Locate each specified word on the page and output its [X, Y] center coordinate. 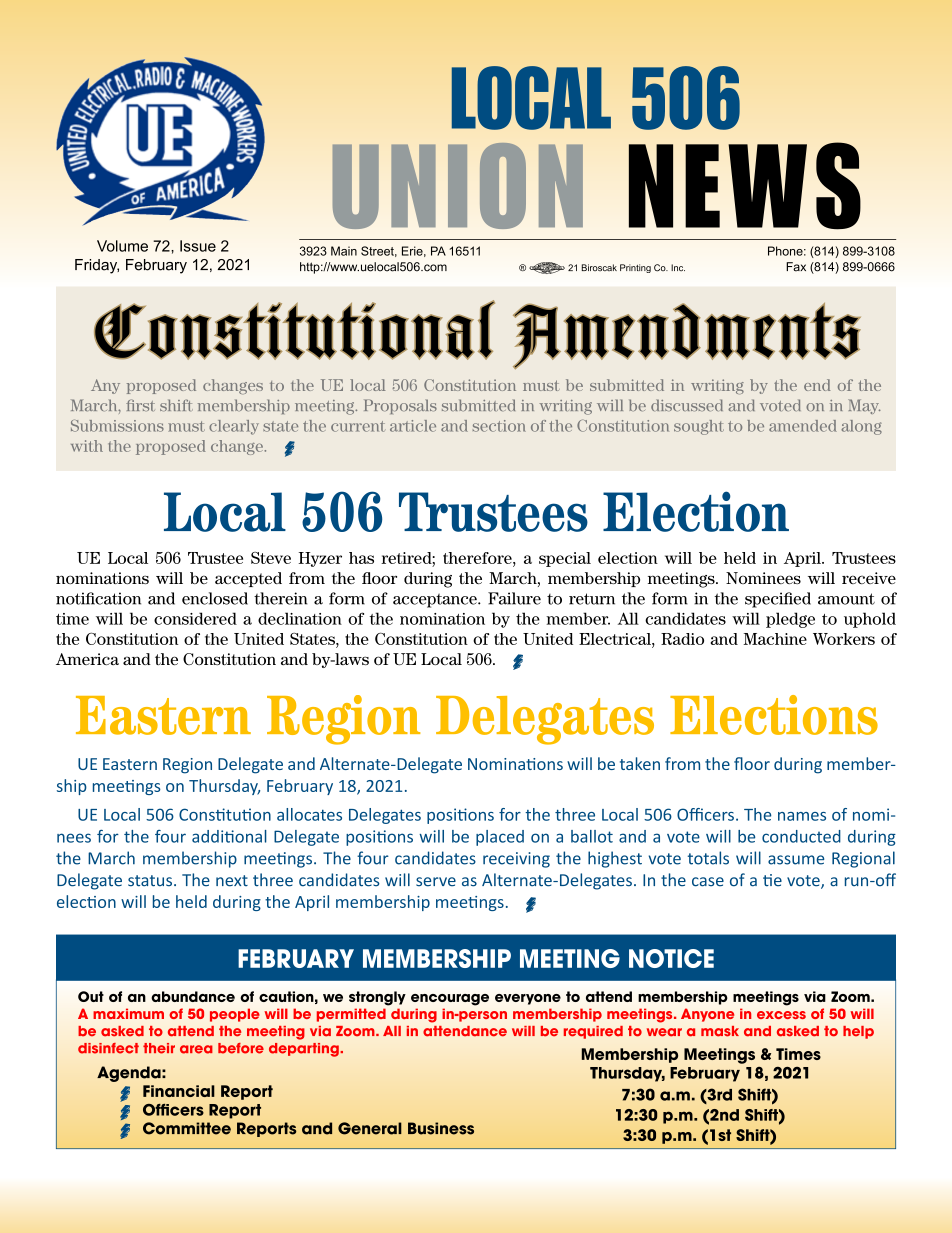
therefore [478, 558]
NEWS [745, 186]
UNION [458, 186]
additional [229, 836]
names [802, 816]
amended [803, 426]
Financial [179, 1091]
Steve [271, 558]
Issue [198, 246]
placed [500, 838]
